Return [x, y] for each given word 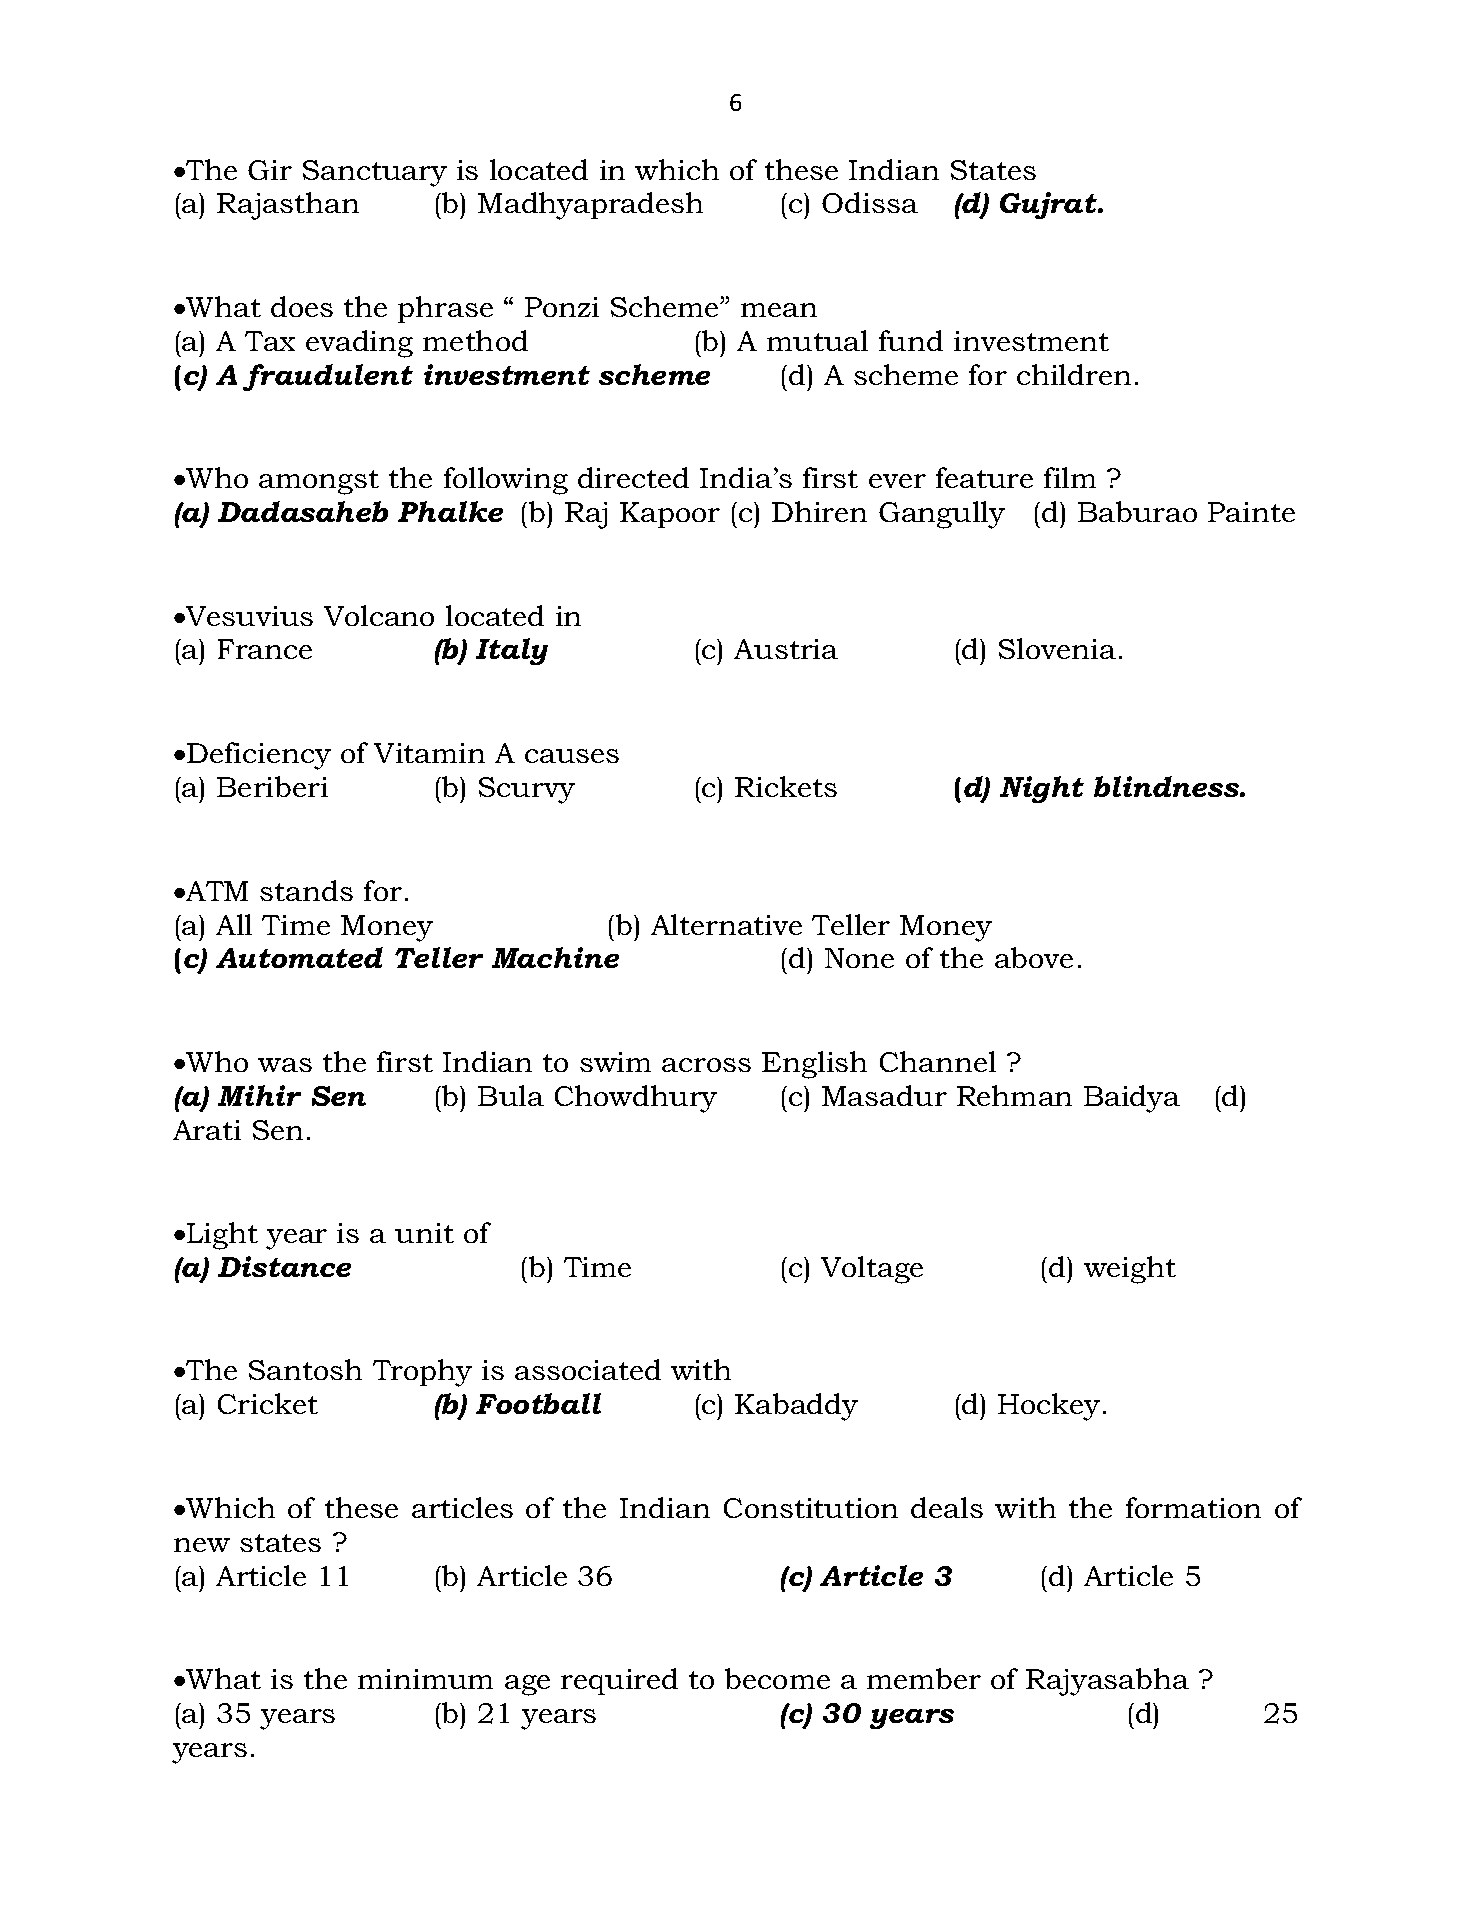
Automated [299, 957]
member [924, 1678]
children [1074, 374]
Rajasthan [288, 206]
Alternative [726, 924]
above [1034, 957]
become [777, 1678]
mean [779, 310]
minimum [425, 1679]
